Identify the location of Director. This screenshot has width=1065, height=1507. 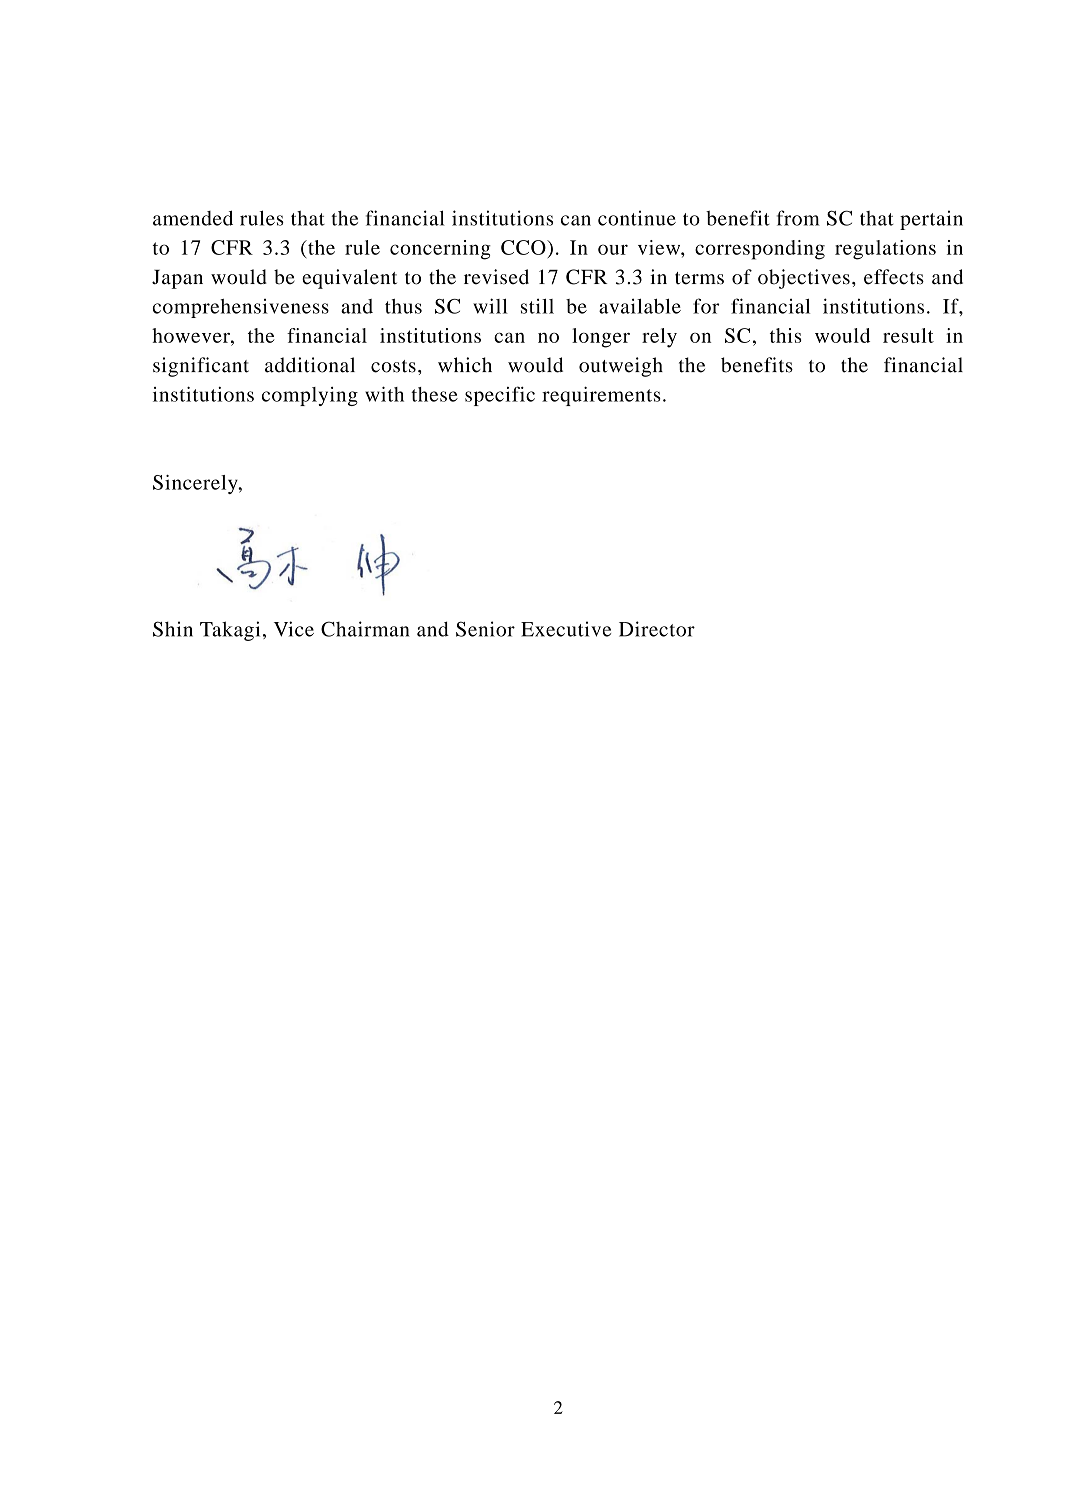
(657, 629).
